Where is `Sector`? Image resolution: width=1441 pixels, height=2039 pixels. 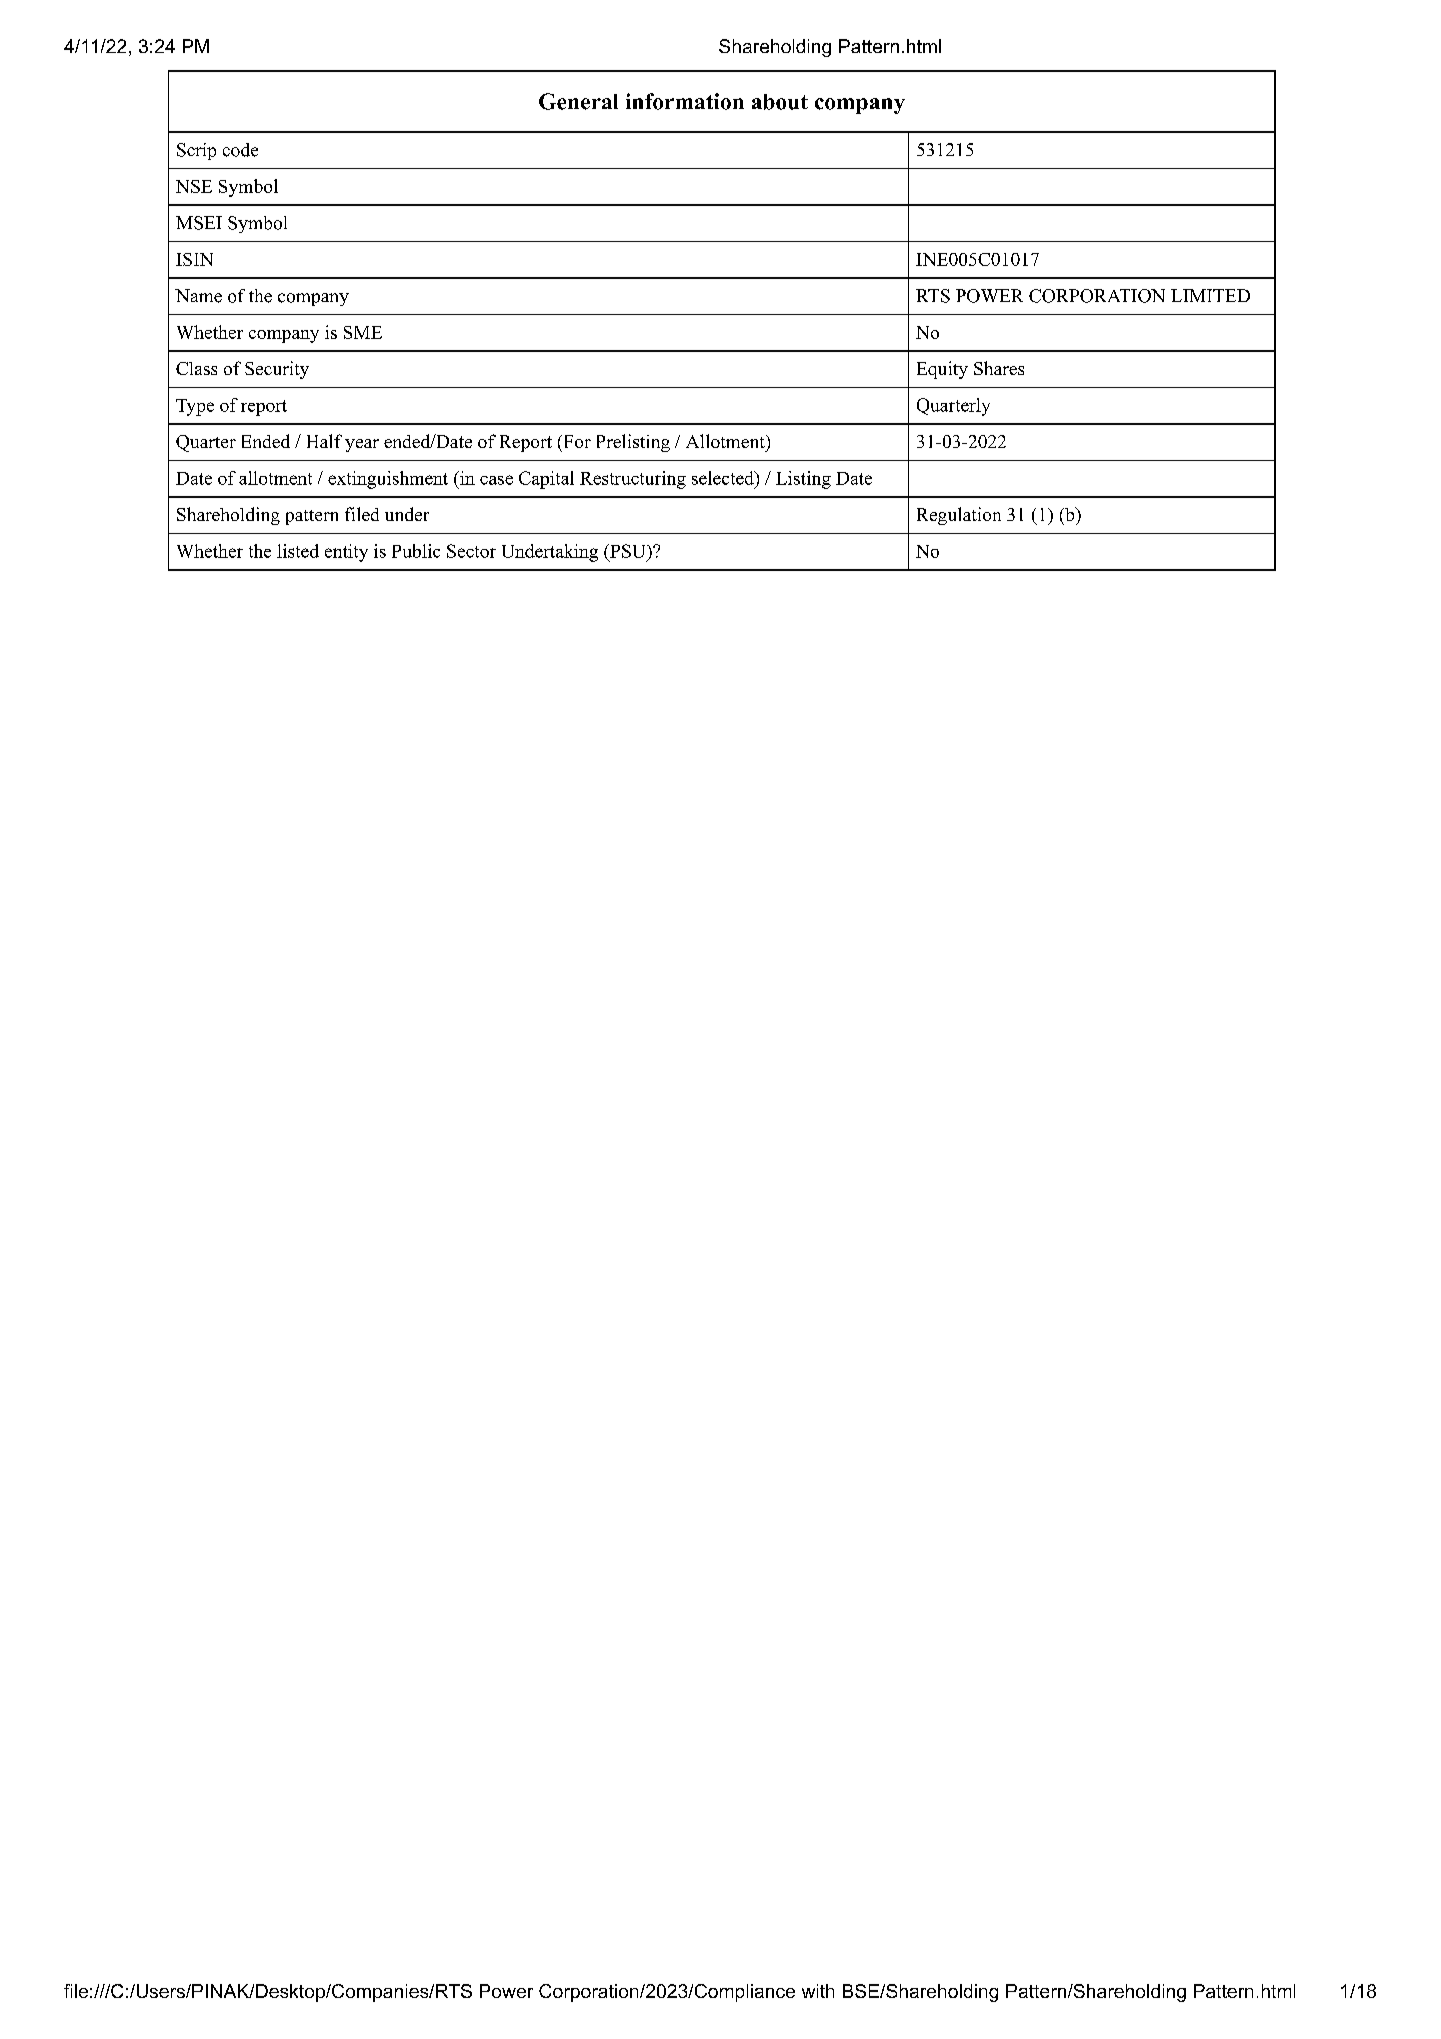
Sector is located at coordinates (471, 551).
